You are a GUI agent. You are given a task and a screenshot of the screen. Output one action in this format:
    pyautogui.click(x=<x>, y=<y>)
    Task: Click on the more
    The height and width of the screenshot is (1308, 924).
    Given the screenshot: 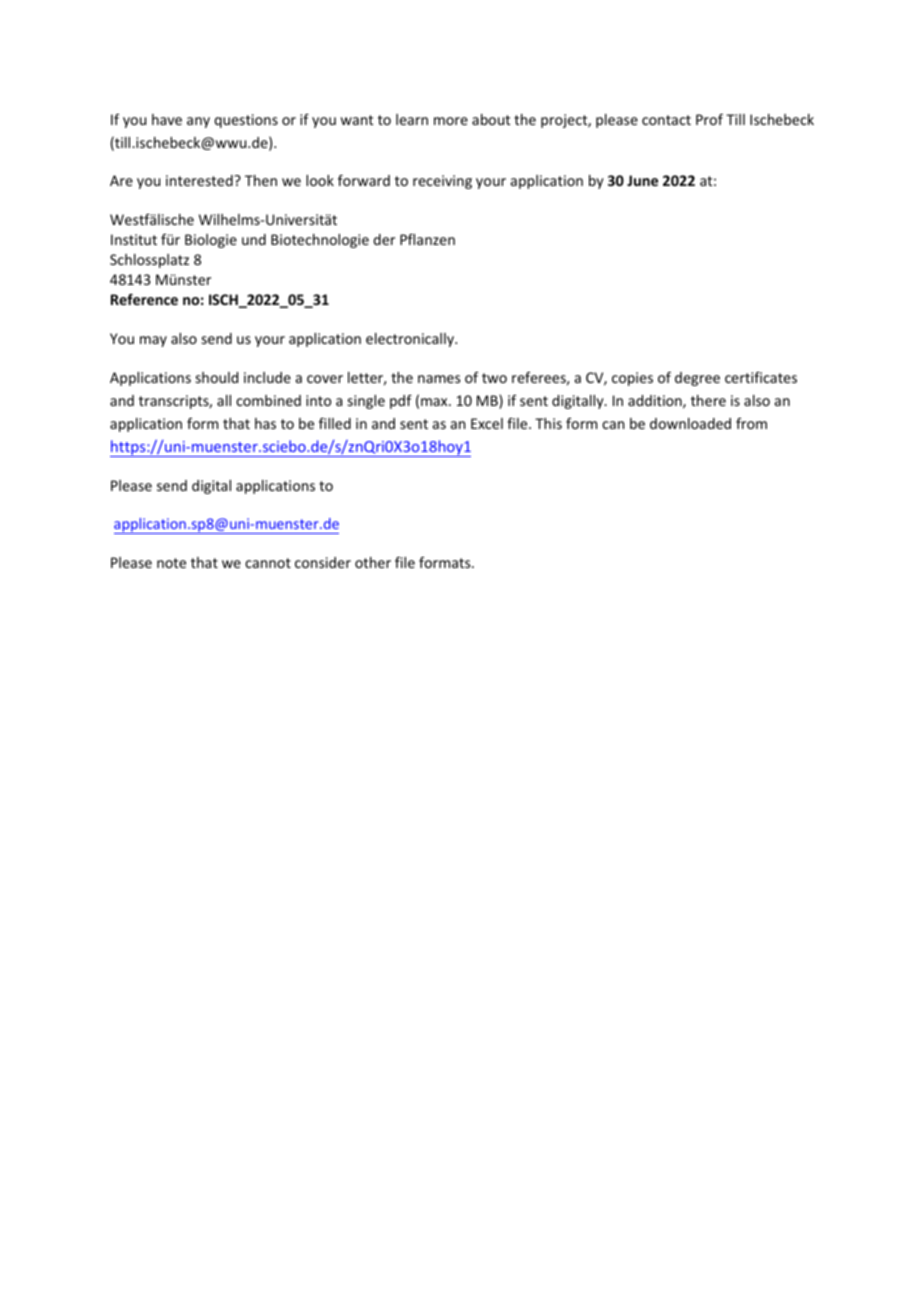 What is the action you would take?
    pyautogui.click(x=451, y=121)
